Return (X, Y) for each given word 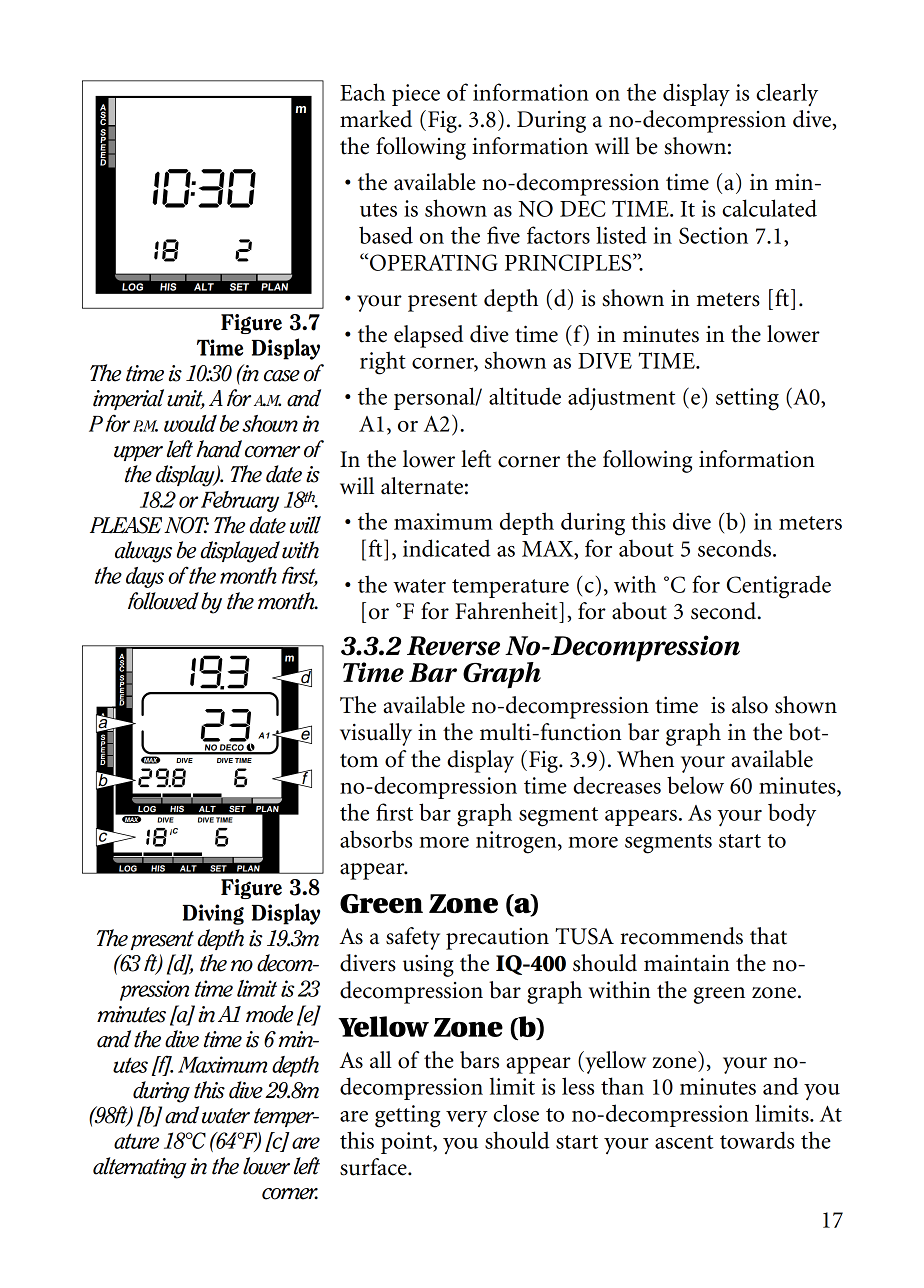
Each (362, 92)
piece (416, 95)
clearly (787, 94)
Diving (213, 914)
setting (747, 399)
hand (219, 449)
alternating (140, 1168)
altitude (525, 396)
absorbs (376, 839)
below (695, 785)
